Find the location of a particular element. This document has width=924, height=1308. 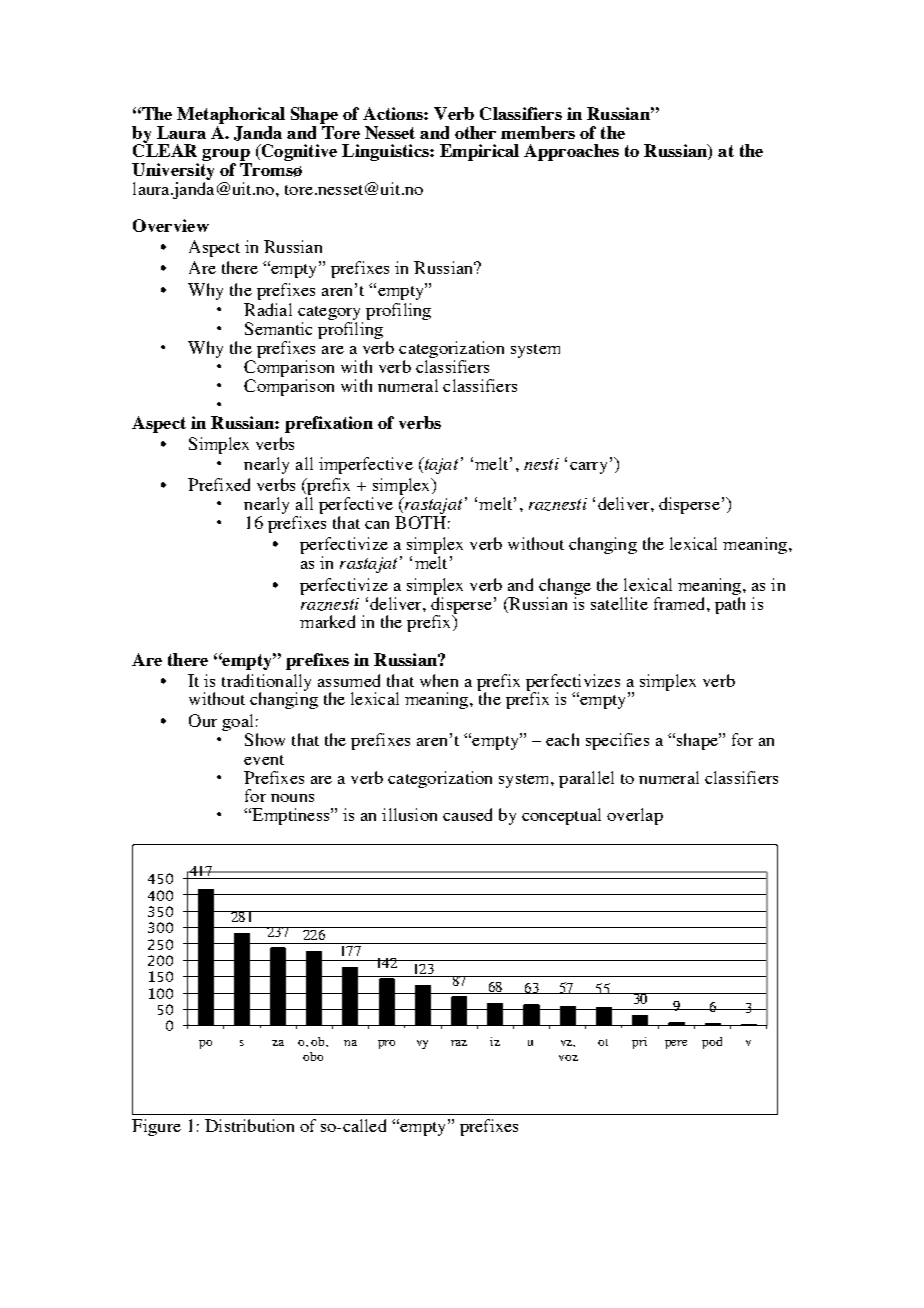

Semantic is located at coordinates (278, 328).
